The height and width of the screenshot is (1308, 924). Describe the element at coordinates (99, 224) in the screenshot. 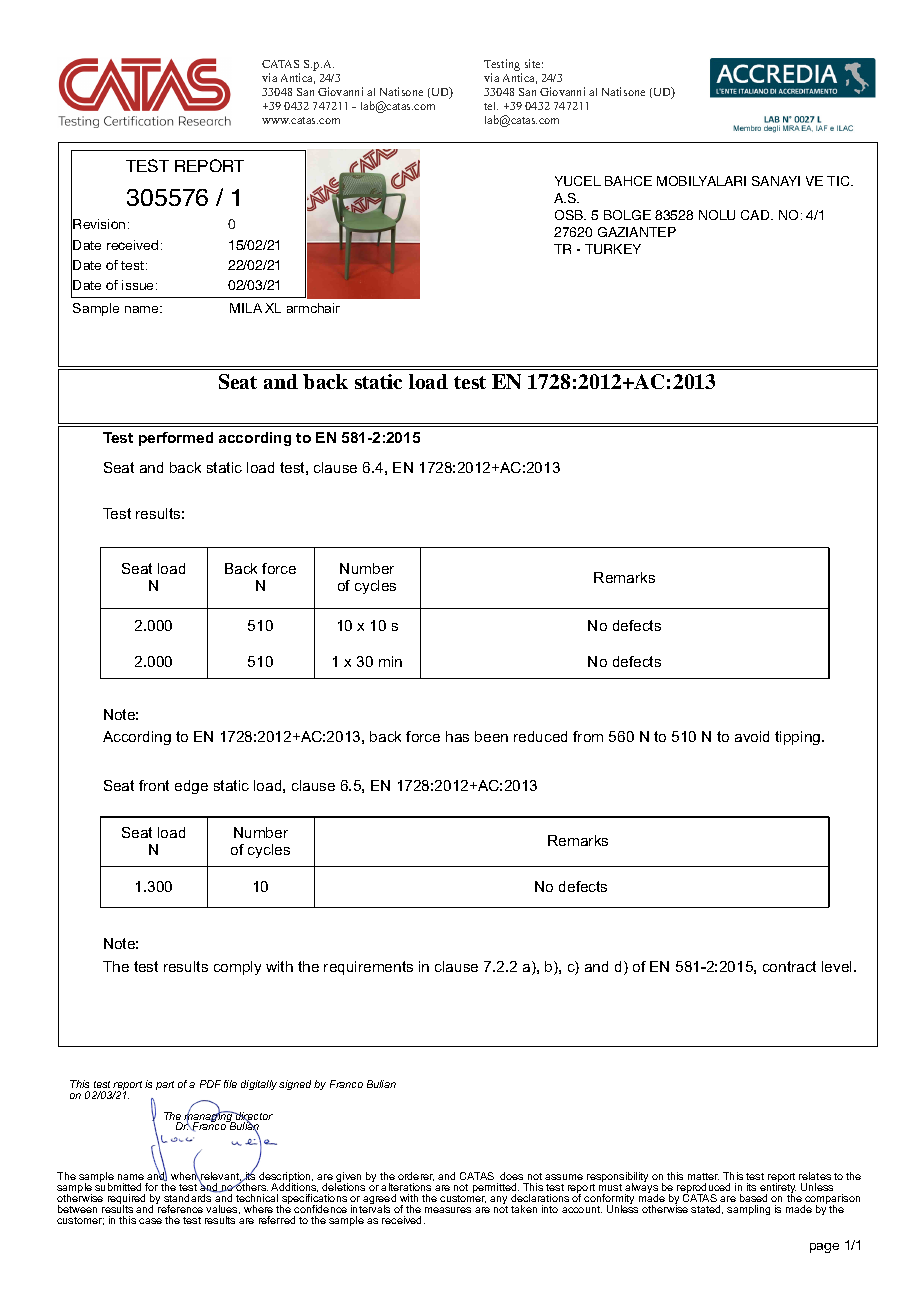

I see `Revision` at that location.
